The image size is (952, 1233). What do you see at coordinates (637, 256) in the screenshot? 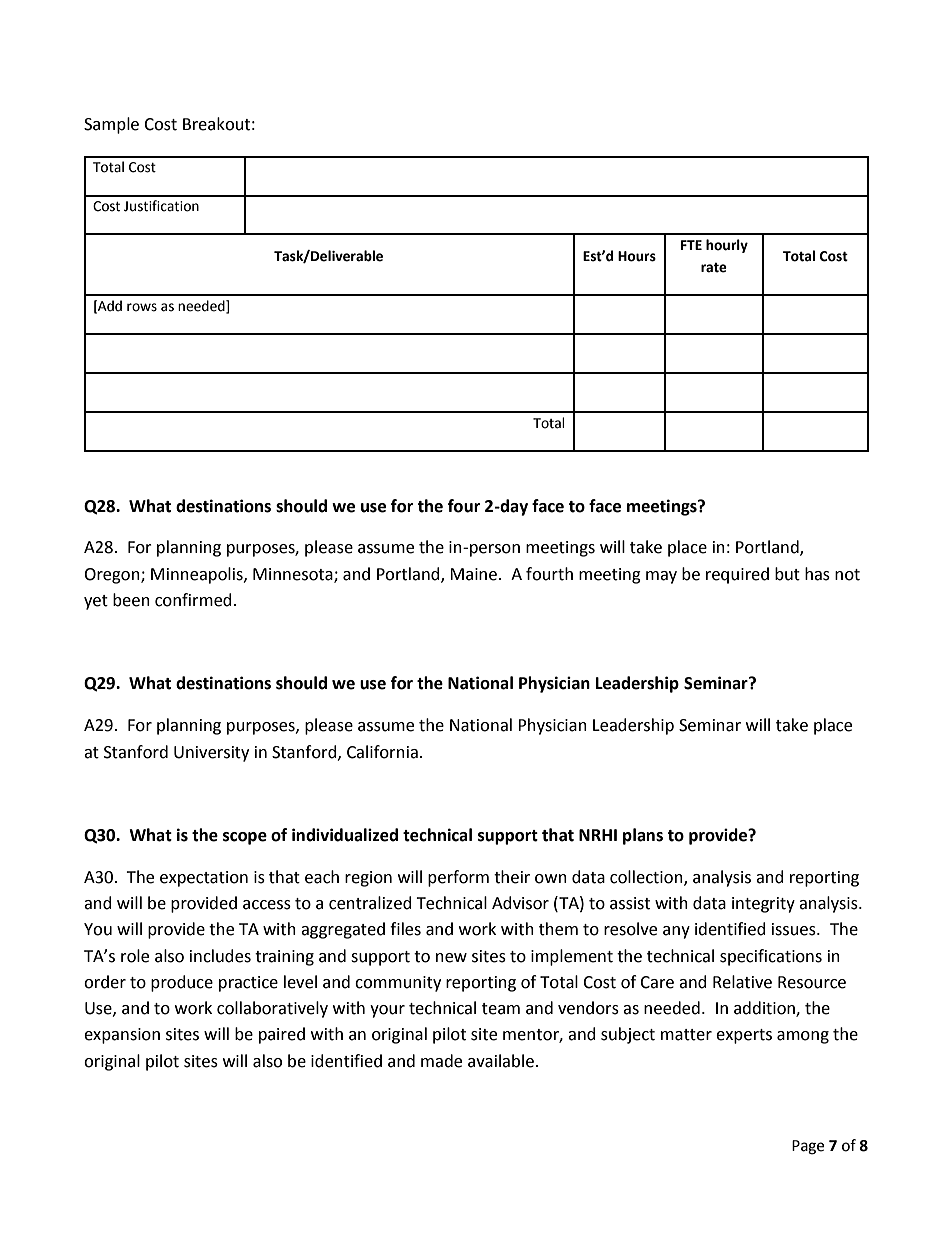
I see `Hours` at bounding box center [637, 256].
